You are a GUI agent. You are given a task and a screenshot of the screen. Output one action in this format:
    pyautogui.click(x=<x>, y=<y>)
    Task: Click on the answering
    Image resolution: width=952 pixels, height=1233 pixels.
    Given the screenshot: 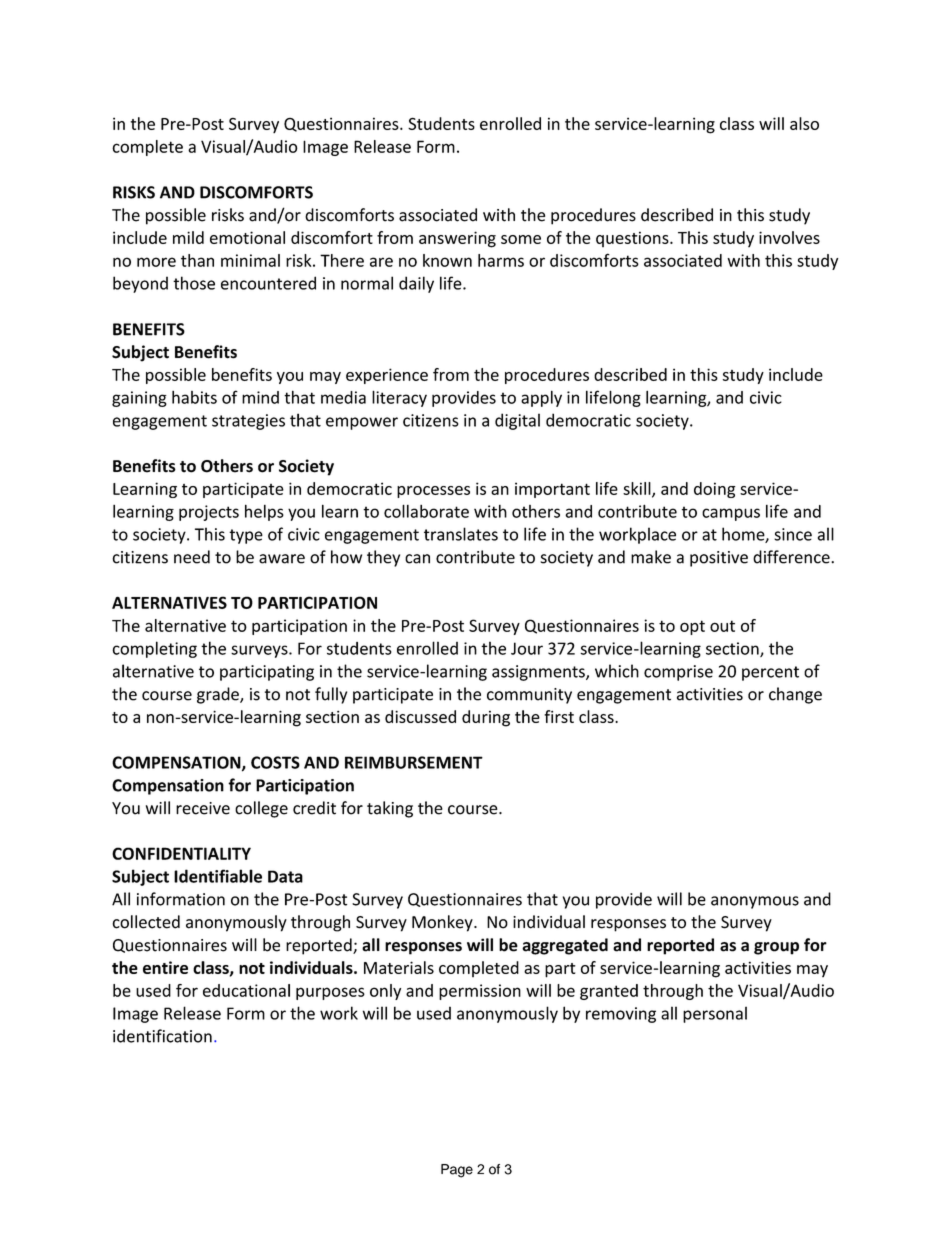 What is the action you would take?
    pyautogui.click(x=457, y=239)
